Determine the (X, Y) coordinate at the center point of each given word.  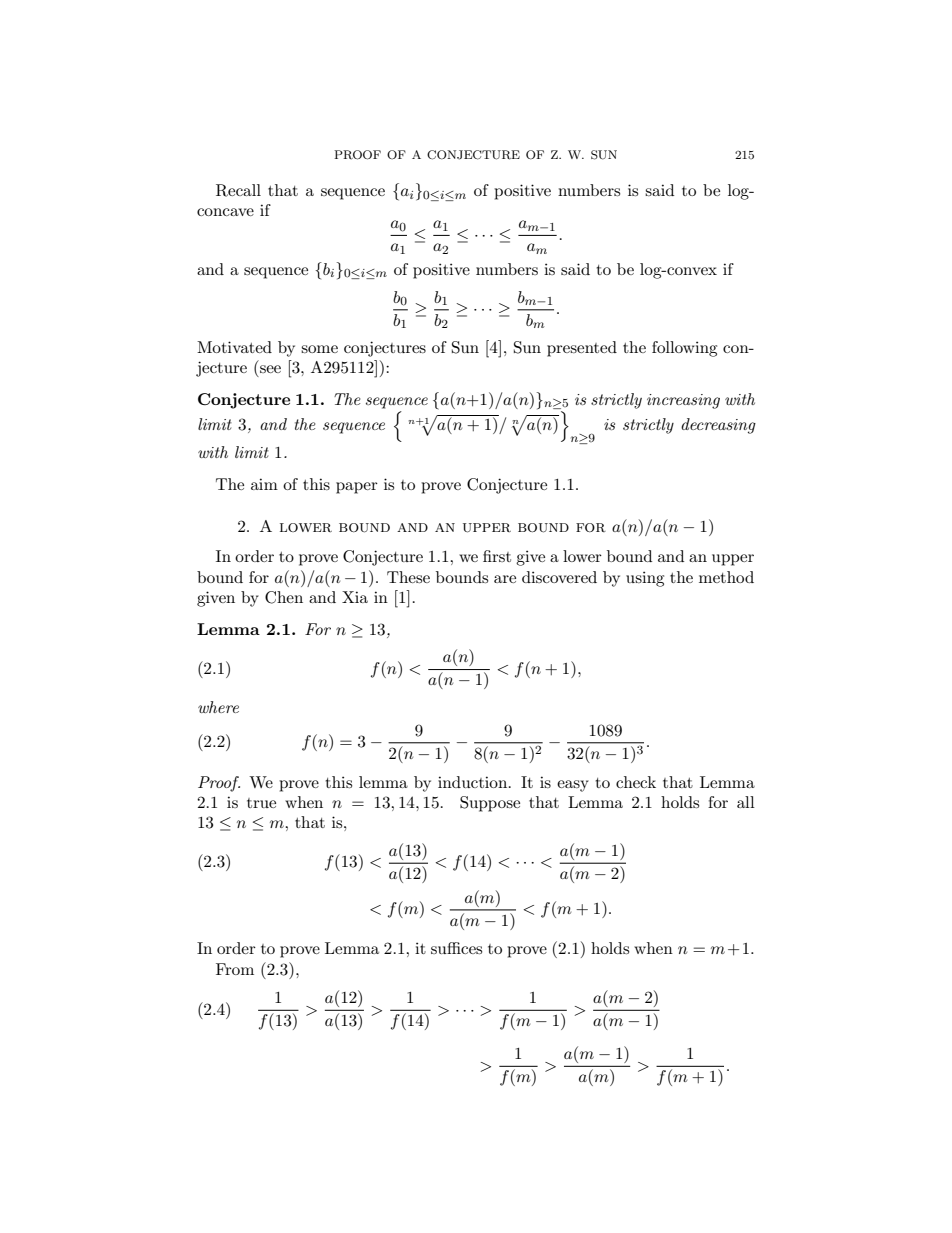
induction (474, 782)
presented (582, 349)
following (684, 349)
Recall (238, 190)
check (636, 782)
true (261, 803)
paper (357, 488)
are (505, 579)
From (235, 969)
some (319, 349)
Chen (284, 597)
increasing (683, 401)
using (645, 579)
